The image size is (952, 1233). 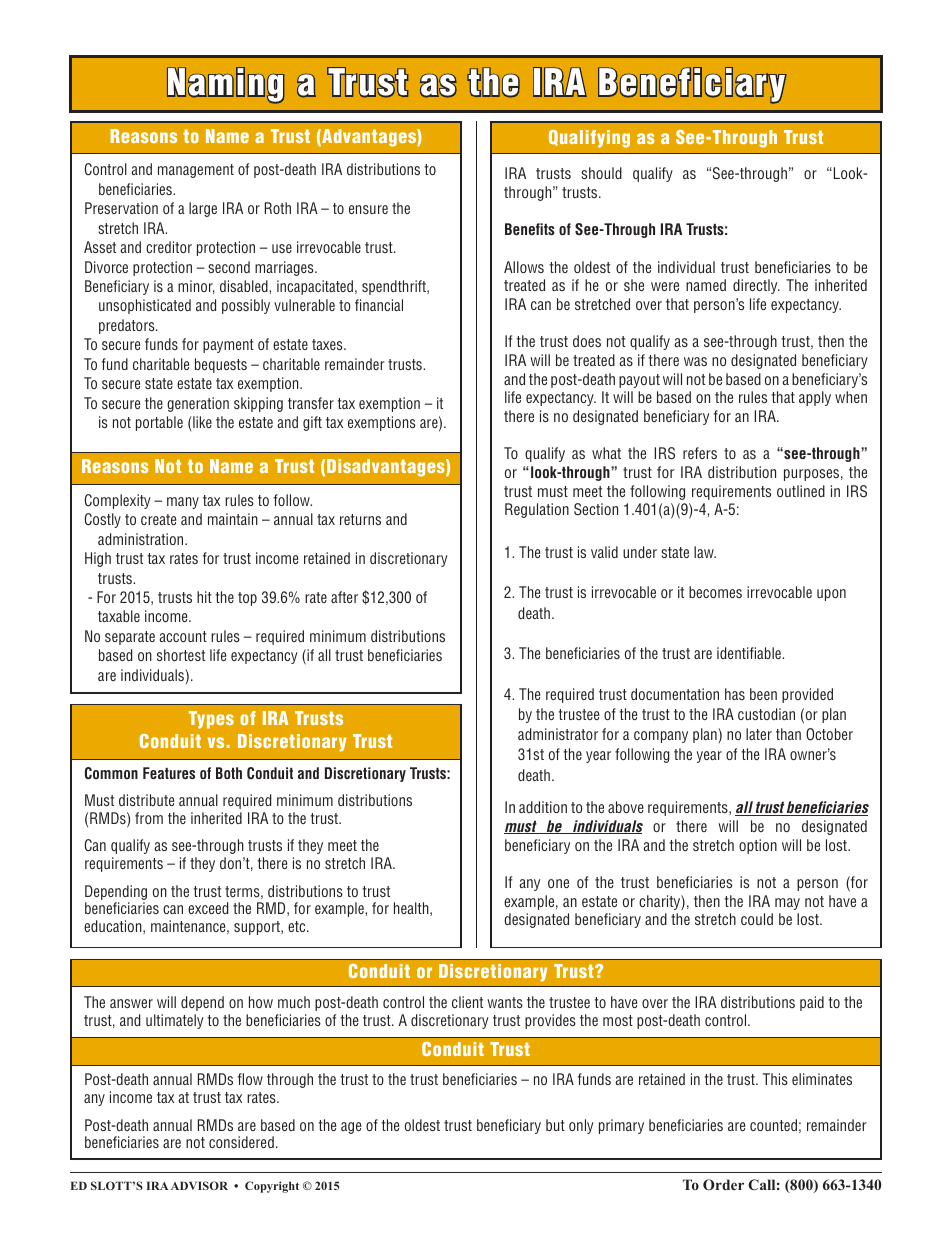 What do you see at coordinates (537, 510) in the image?
I see `Regulation` at bounding box center [537, 510].
